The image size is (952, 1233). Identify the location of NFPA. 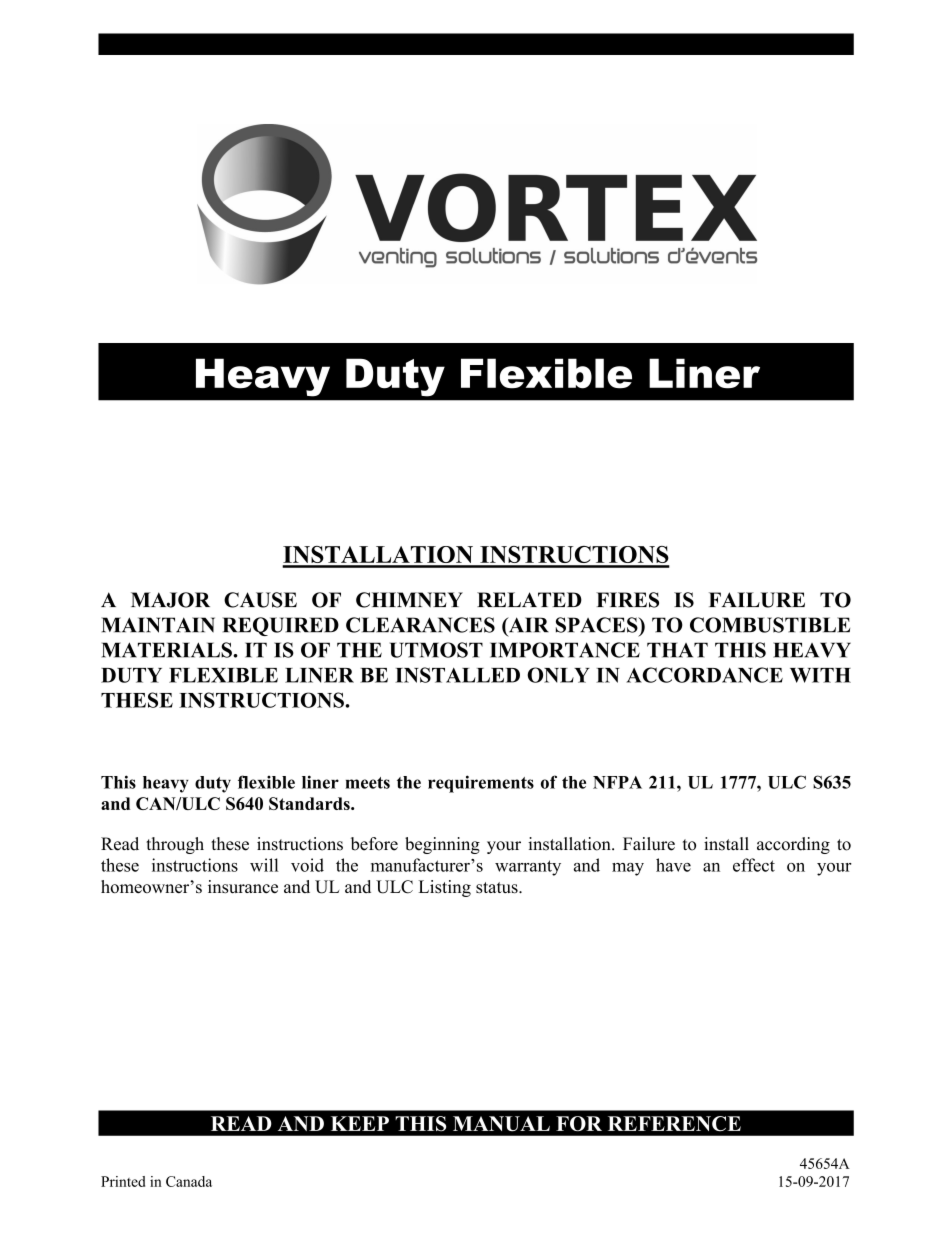
(617, 782).
